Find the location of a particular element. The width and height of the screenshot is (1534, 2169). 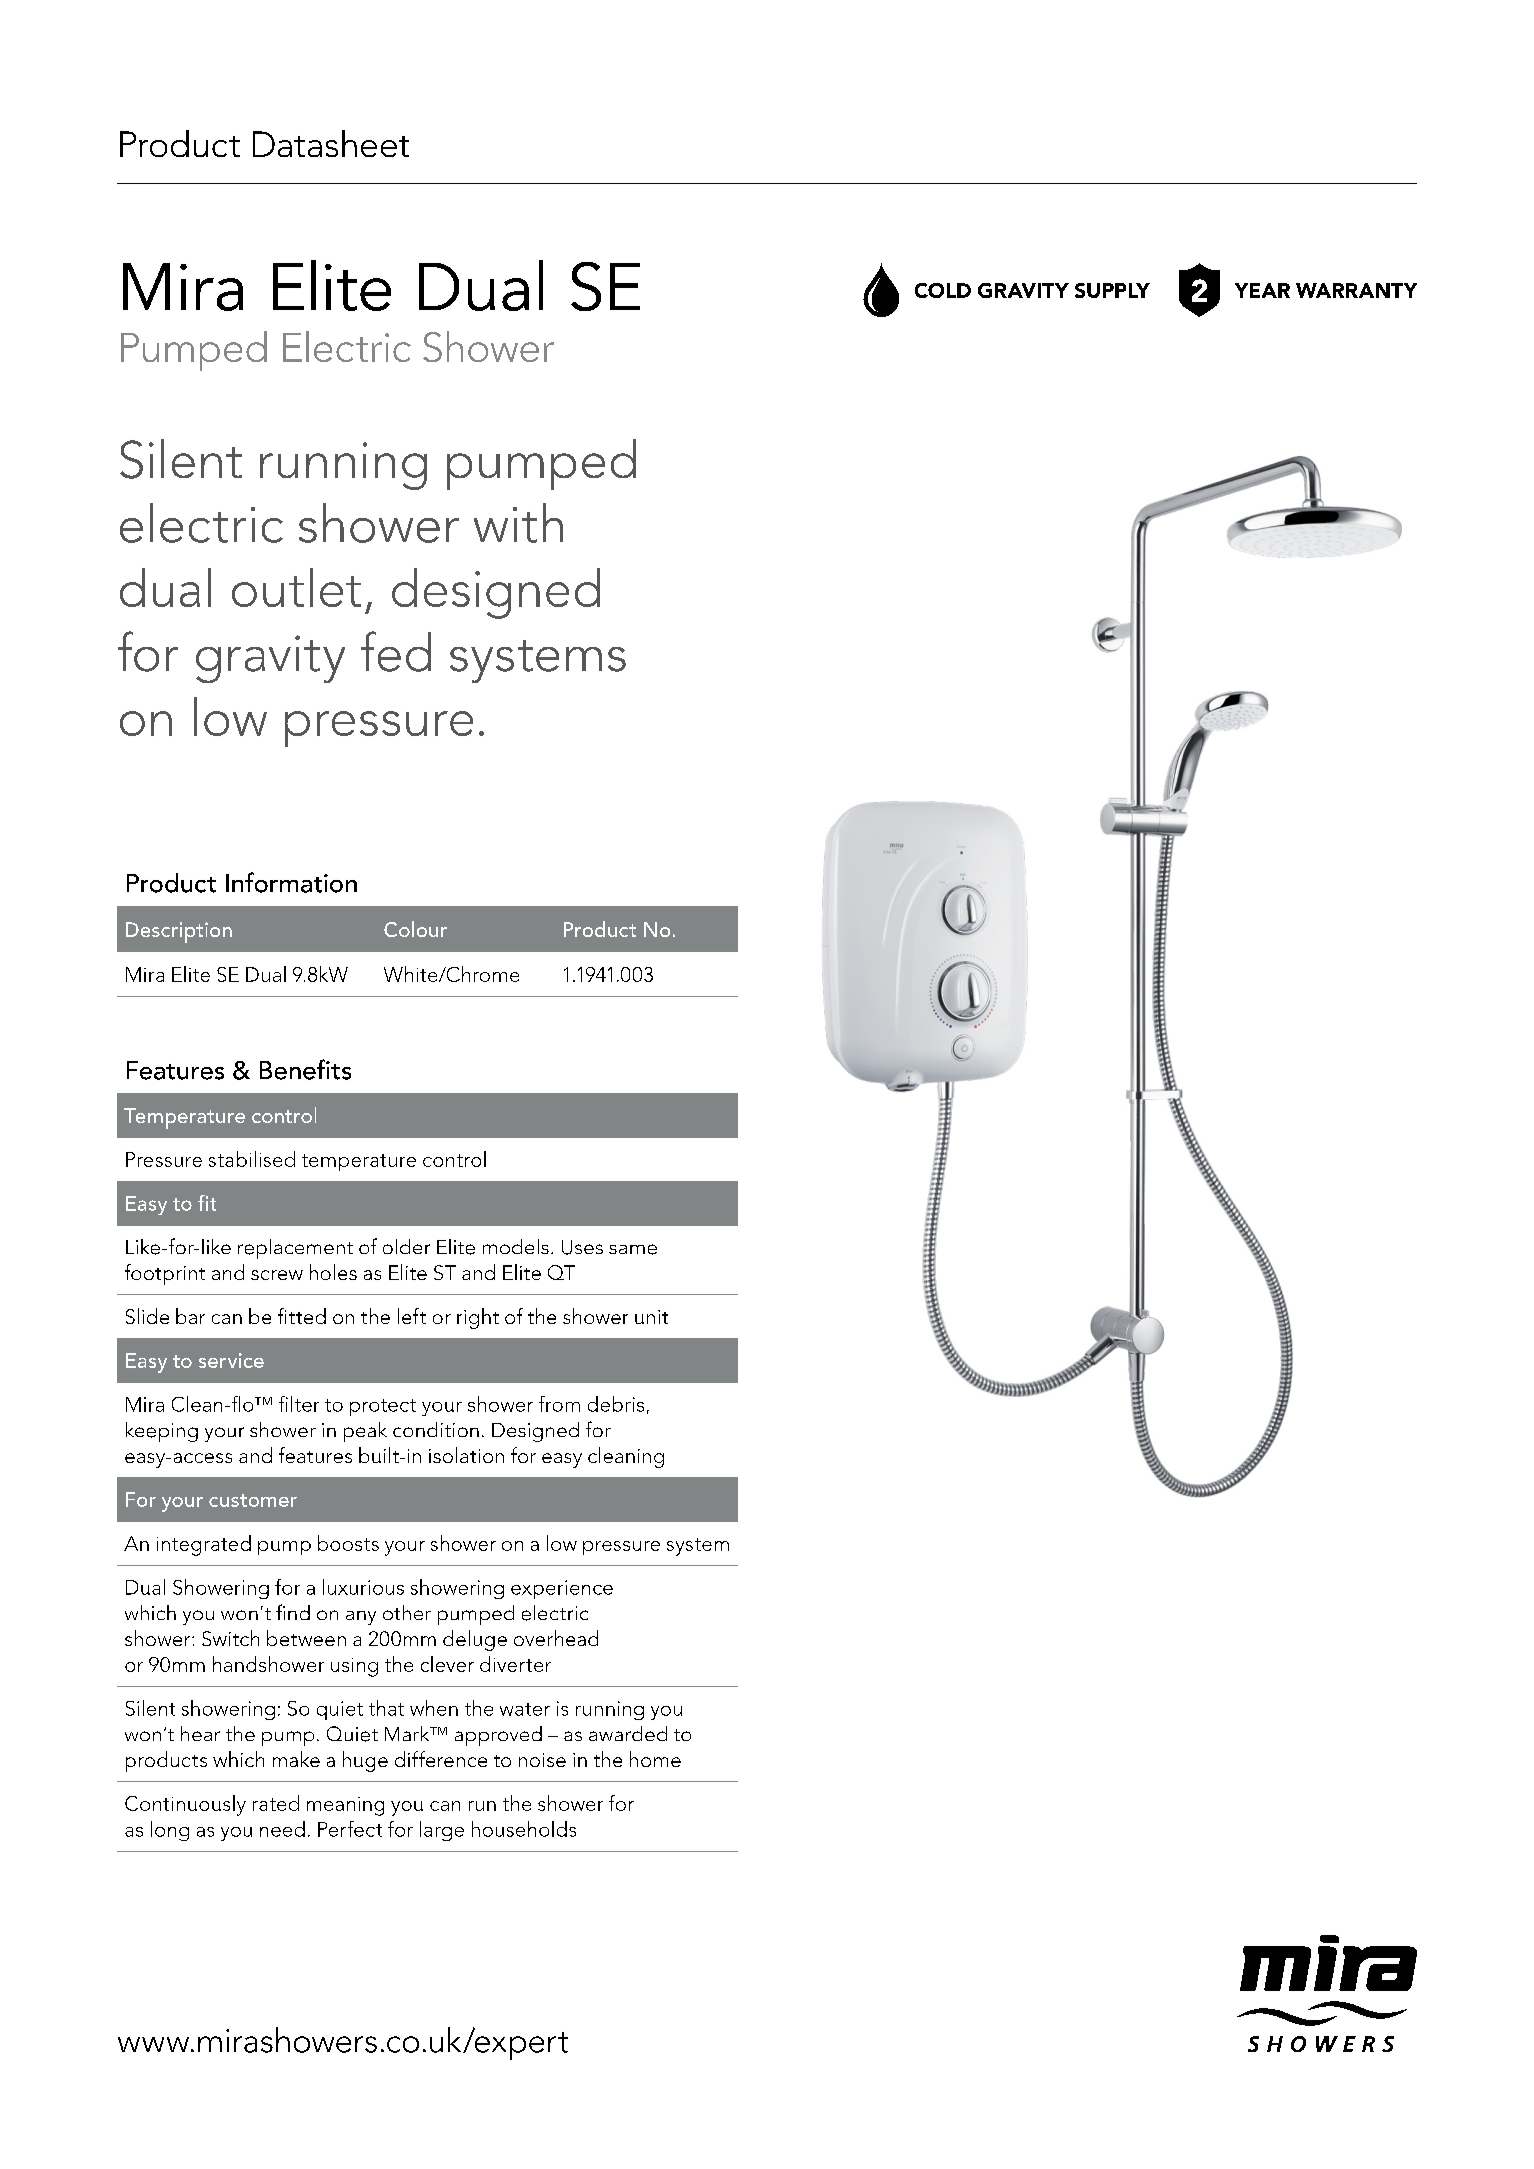

debris is located at coordinates (616, 1404).
